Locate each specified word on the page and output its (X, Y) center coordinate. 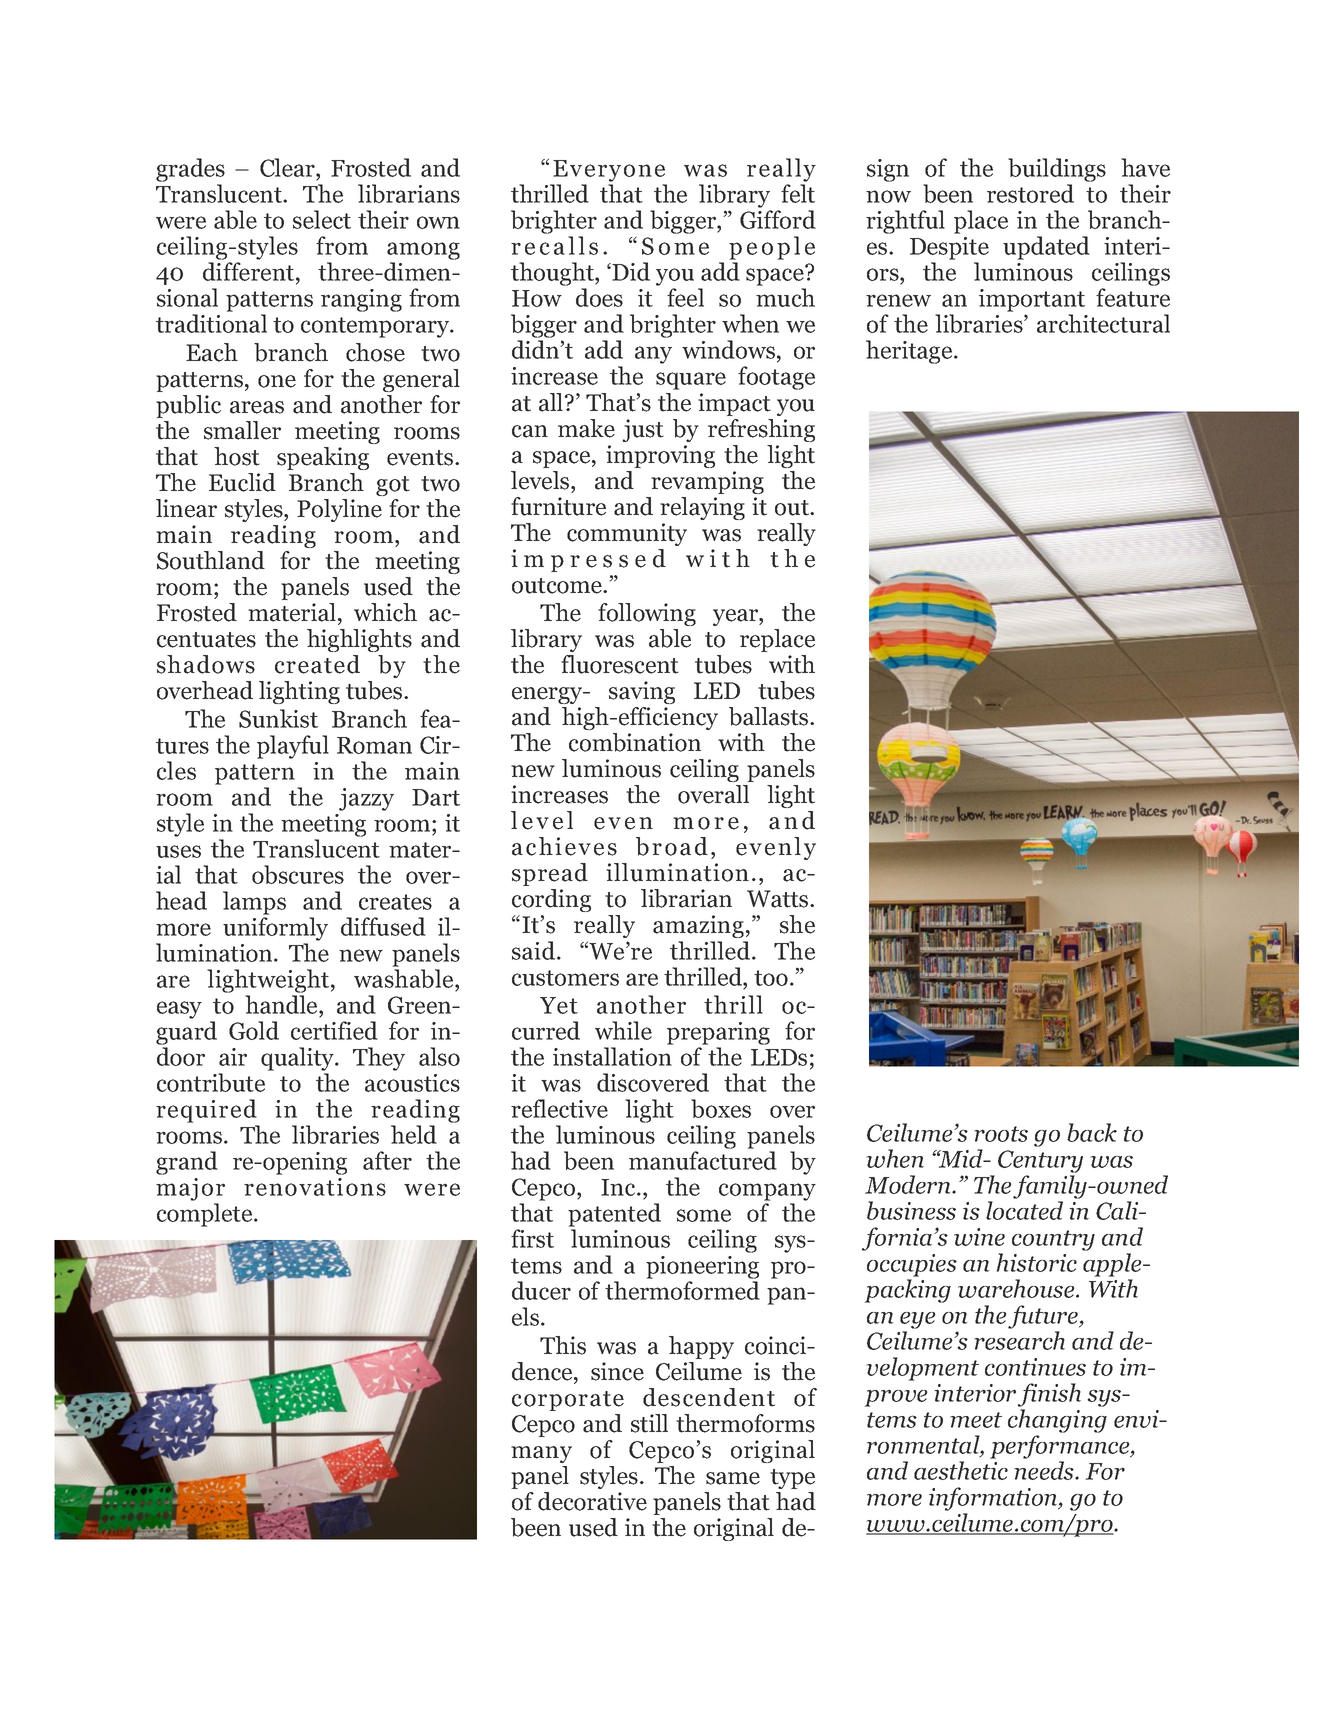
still (649, 1423)
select (322, 219)
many (541, 1454)
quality (298, 1059)
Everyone (609, 171)
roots (1001, 1134)
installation (612, 1056)
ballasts (770, 716)
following (647, 614)
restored (1030, 193)
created (317, 664)
